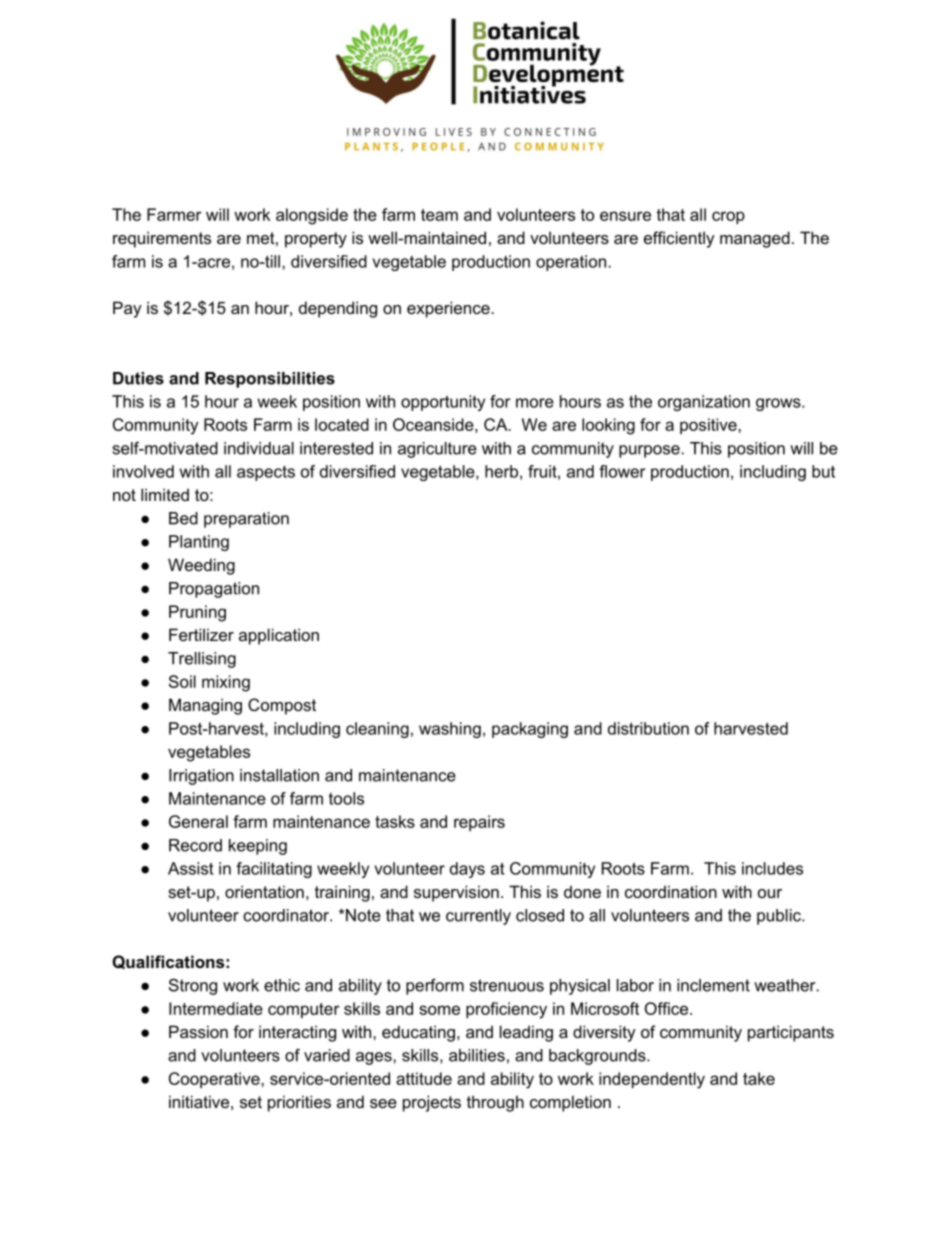  Describe the element at coordinates (201, 634) in the image. I see `Fertilizer` at that location.
